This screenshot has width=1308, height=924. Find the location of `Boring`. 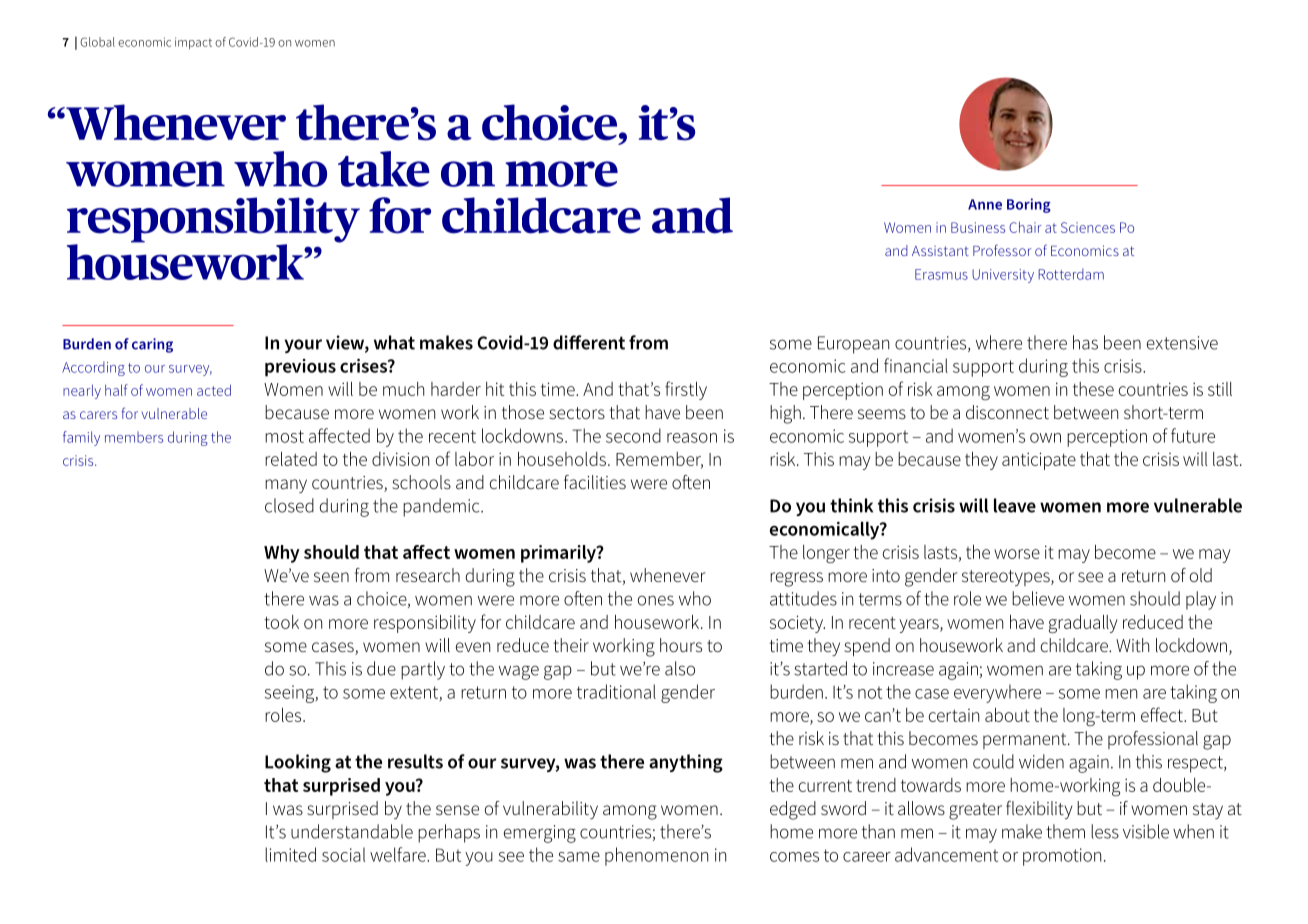

Boring is located at coordinates (1029, 205).
